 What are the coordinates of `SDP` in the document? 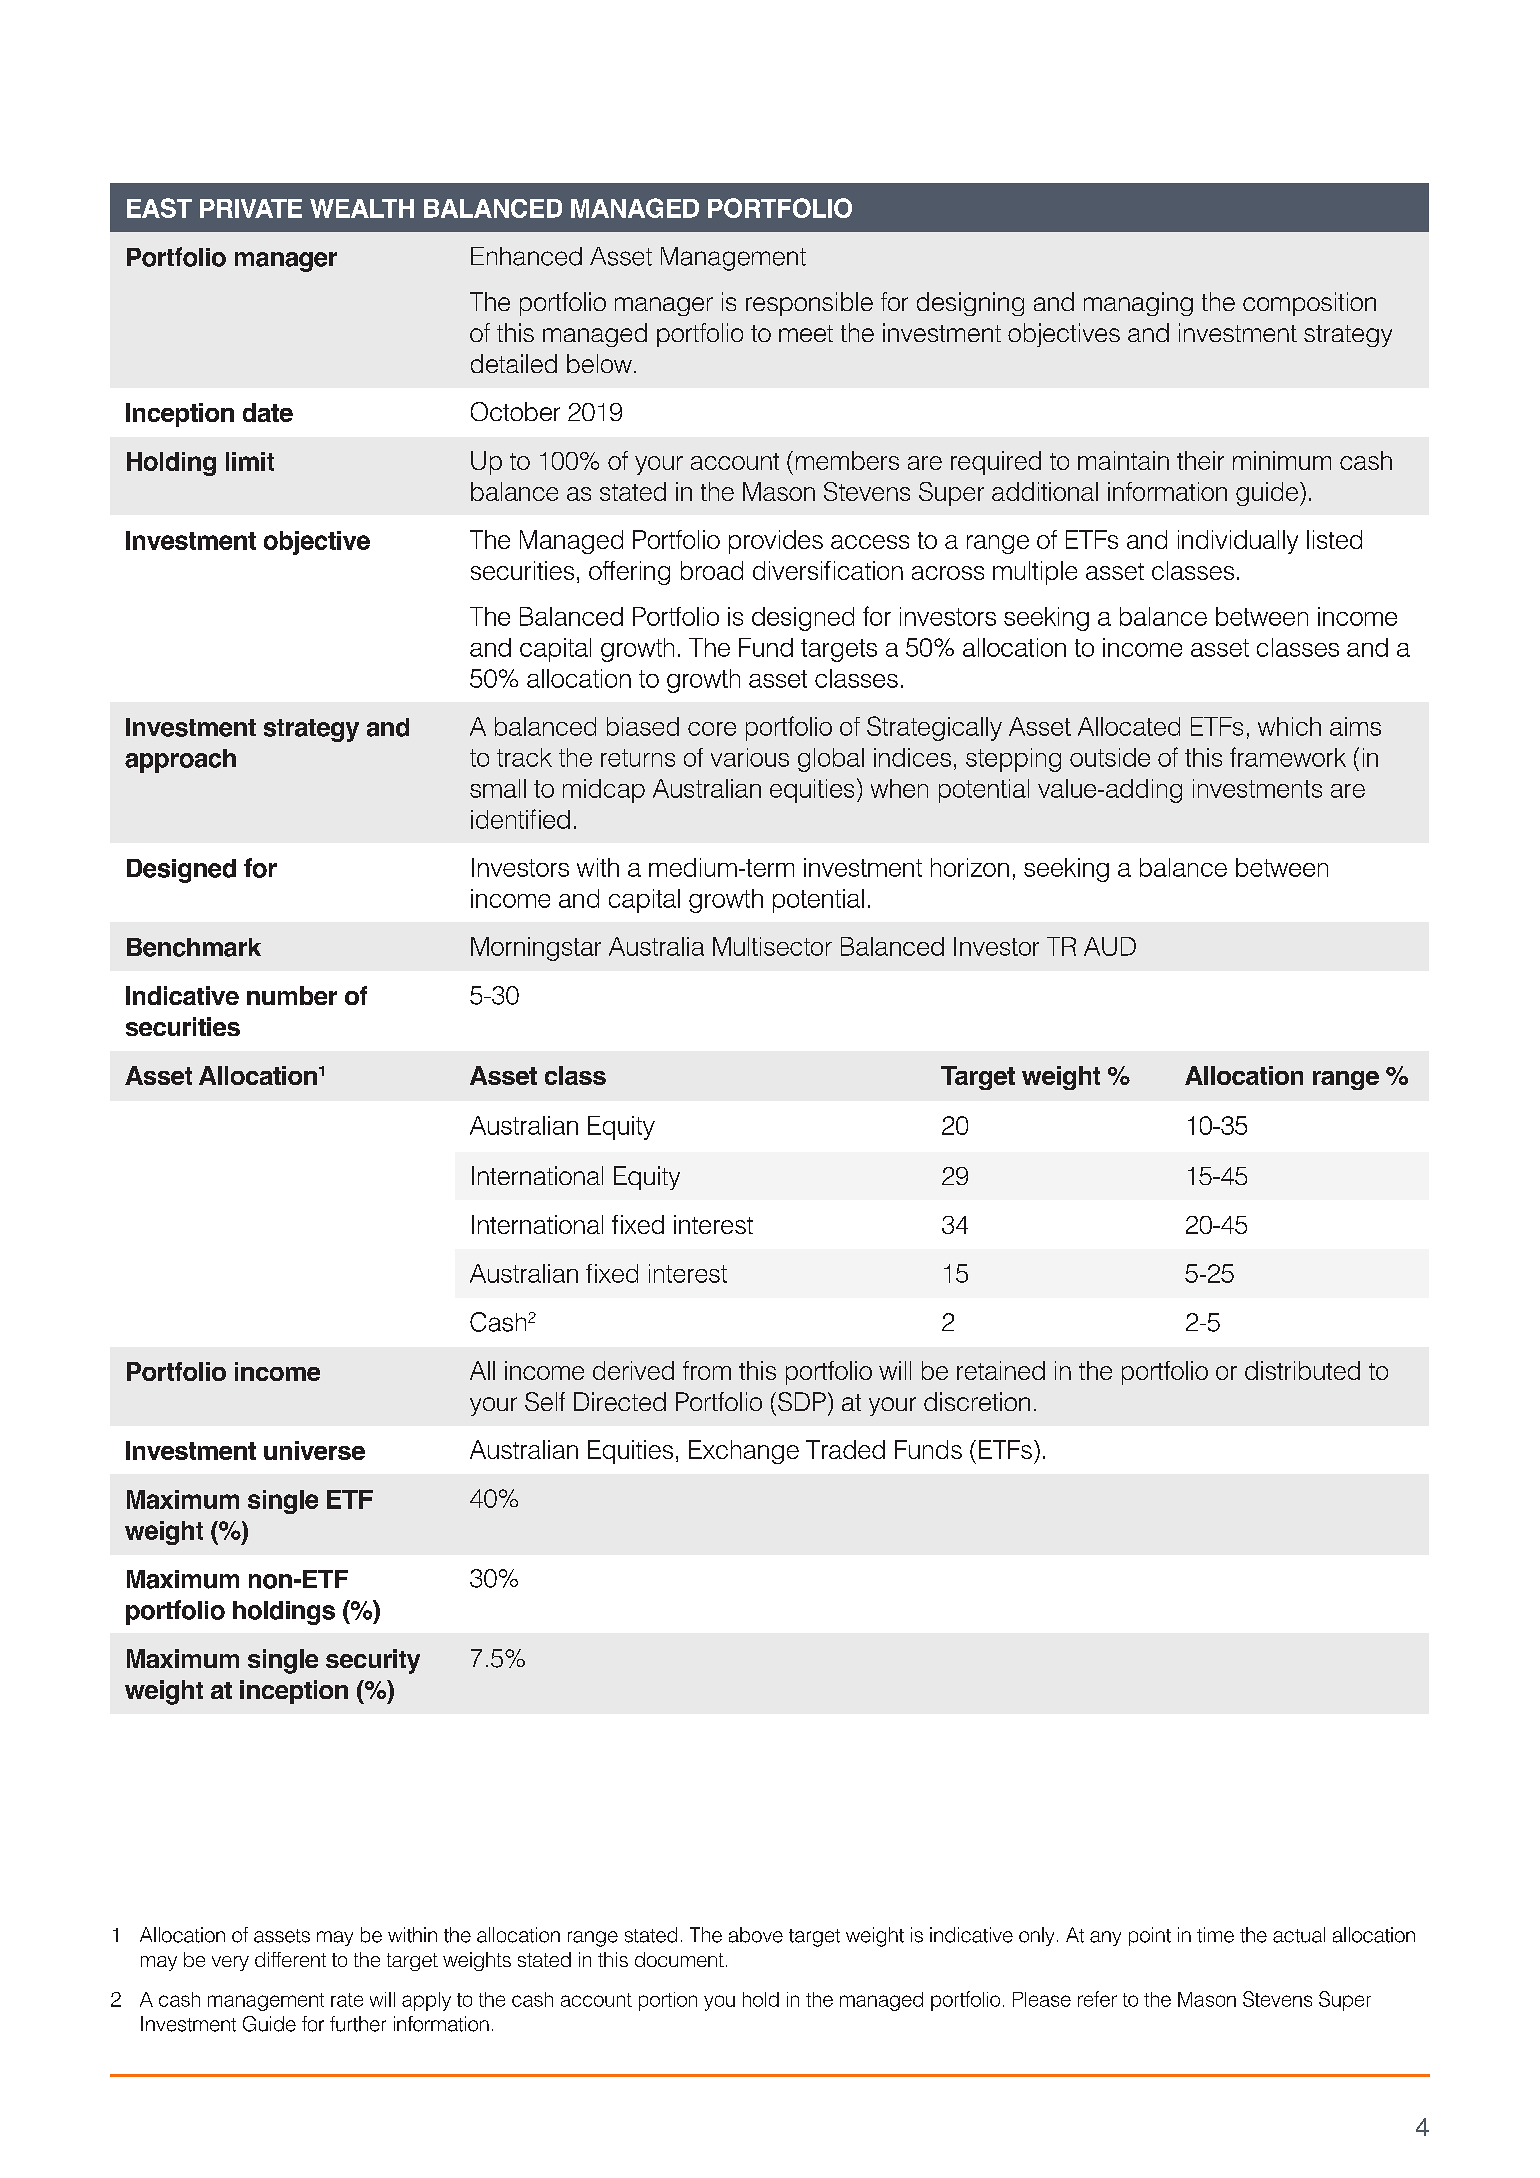 It's located at (802, 1401).
